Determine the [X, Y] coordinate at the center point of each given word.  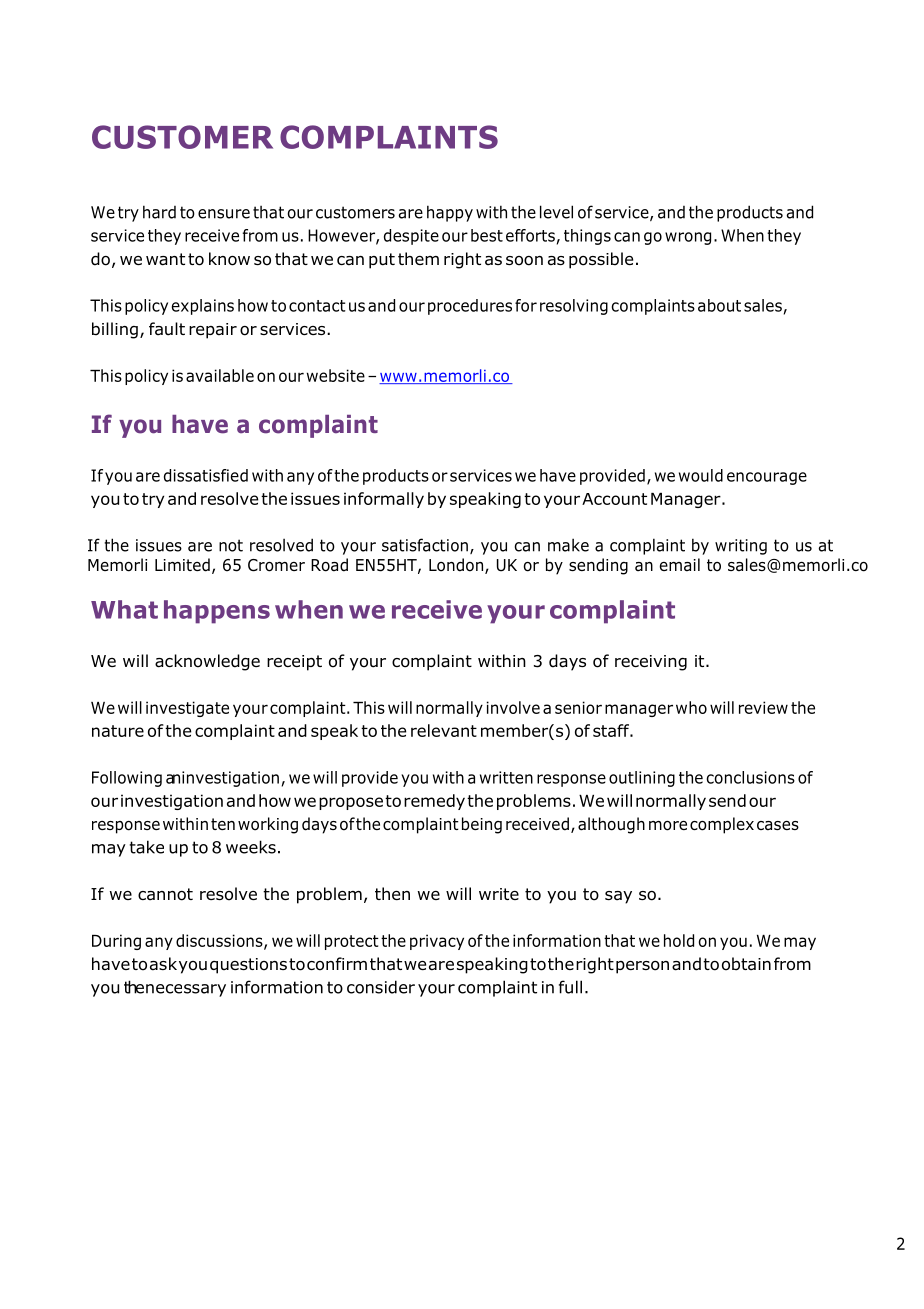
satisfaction [425, 545]
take [147, 847]
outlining [642, 779]
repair [213, 331]
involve [513, 707]
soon [524, 261]
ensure [224, 214]
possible [601, 260]
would [701, 475]
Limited [182, 565]
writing [741, 547]
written [506, 777]
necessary [186, 990]
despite [411, 237]
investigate [187, 709]
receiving [651, 663]
